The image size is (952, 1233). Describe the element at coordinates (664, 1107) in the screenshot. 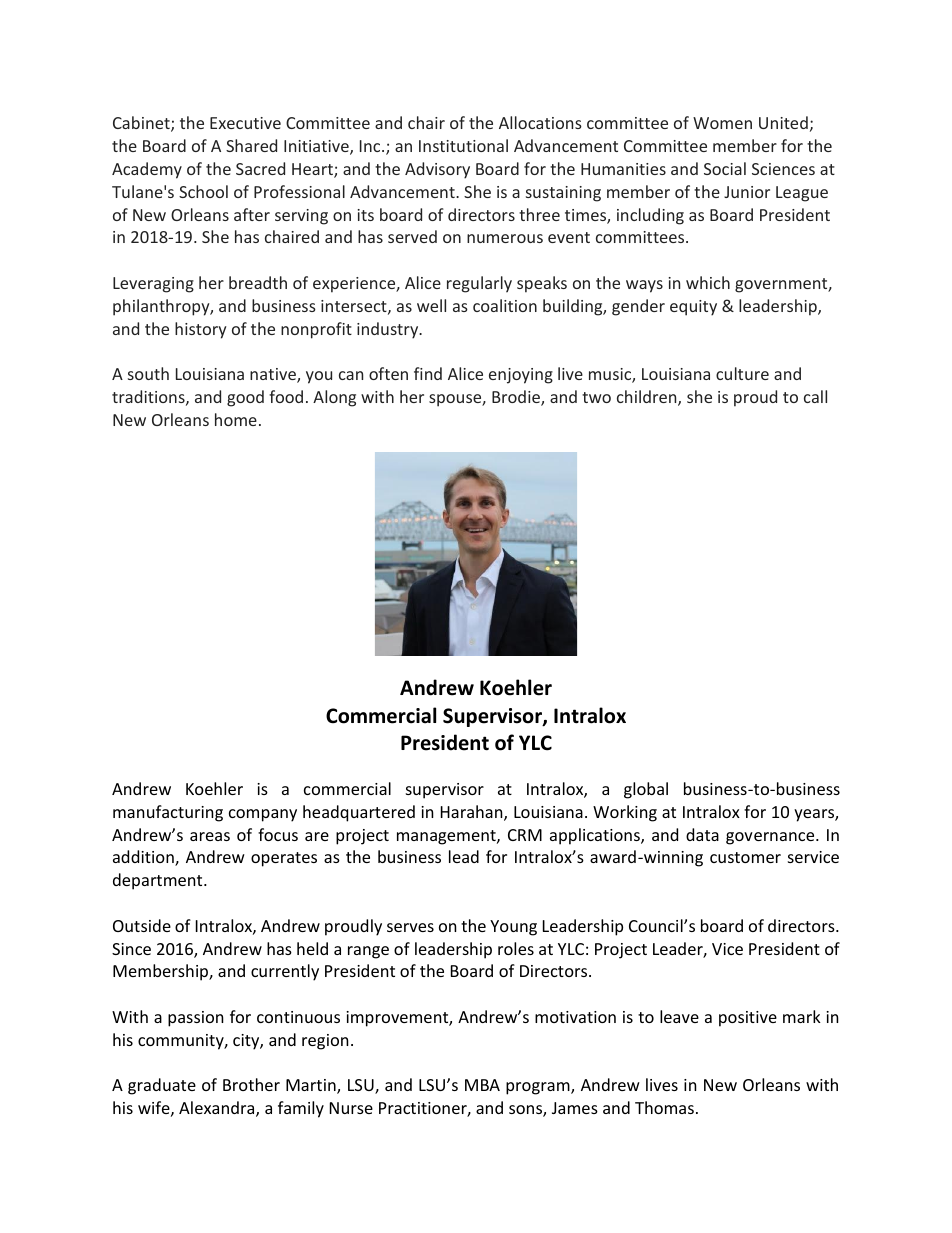

I see `Thomas` at that location.
